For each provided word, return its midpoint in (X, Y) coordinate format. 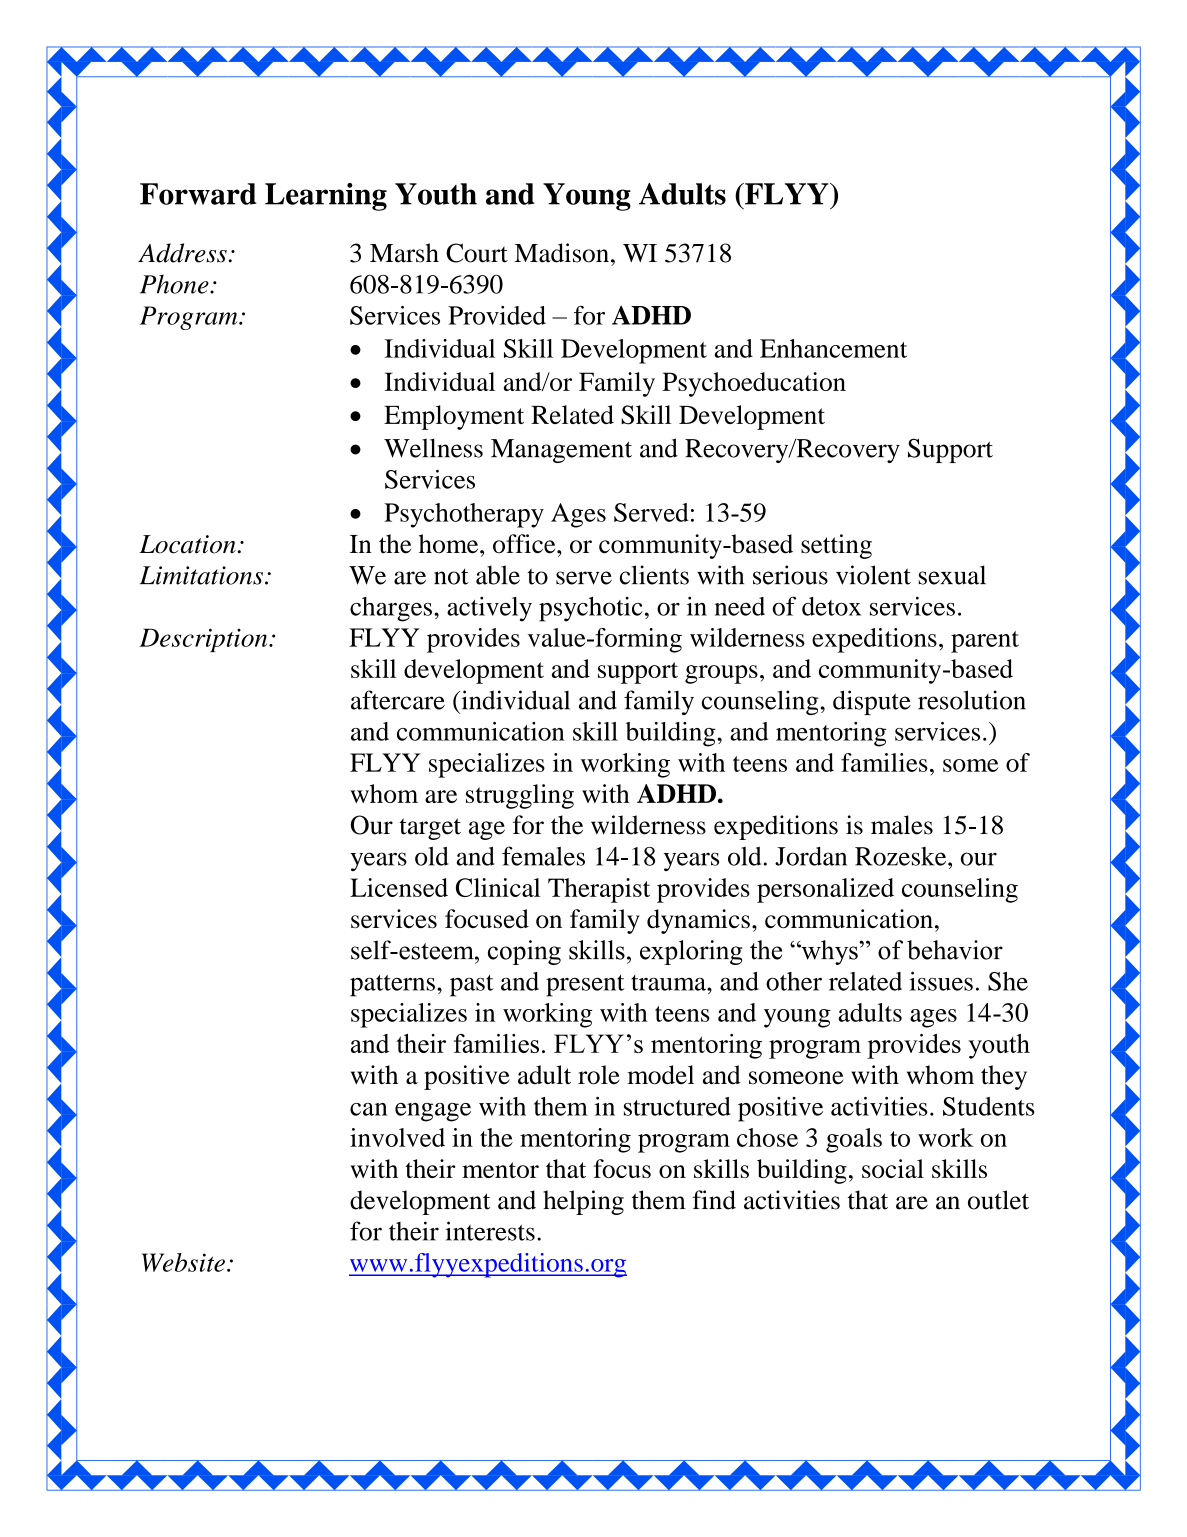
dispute (872, 702)
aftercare (398, 700)
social (893, 1168)
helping (583, 1202)
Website (183, 1262)
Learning (326, 197)
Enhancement (833, 348)
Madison (561, 253)
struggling (520, 796)
